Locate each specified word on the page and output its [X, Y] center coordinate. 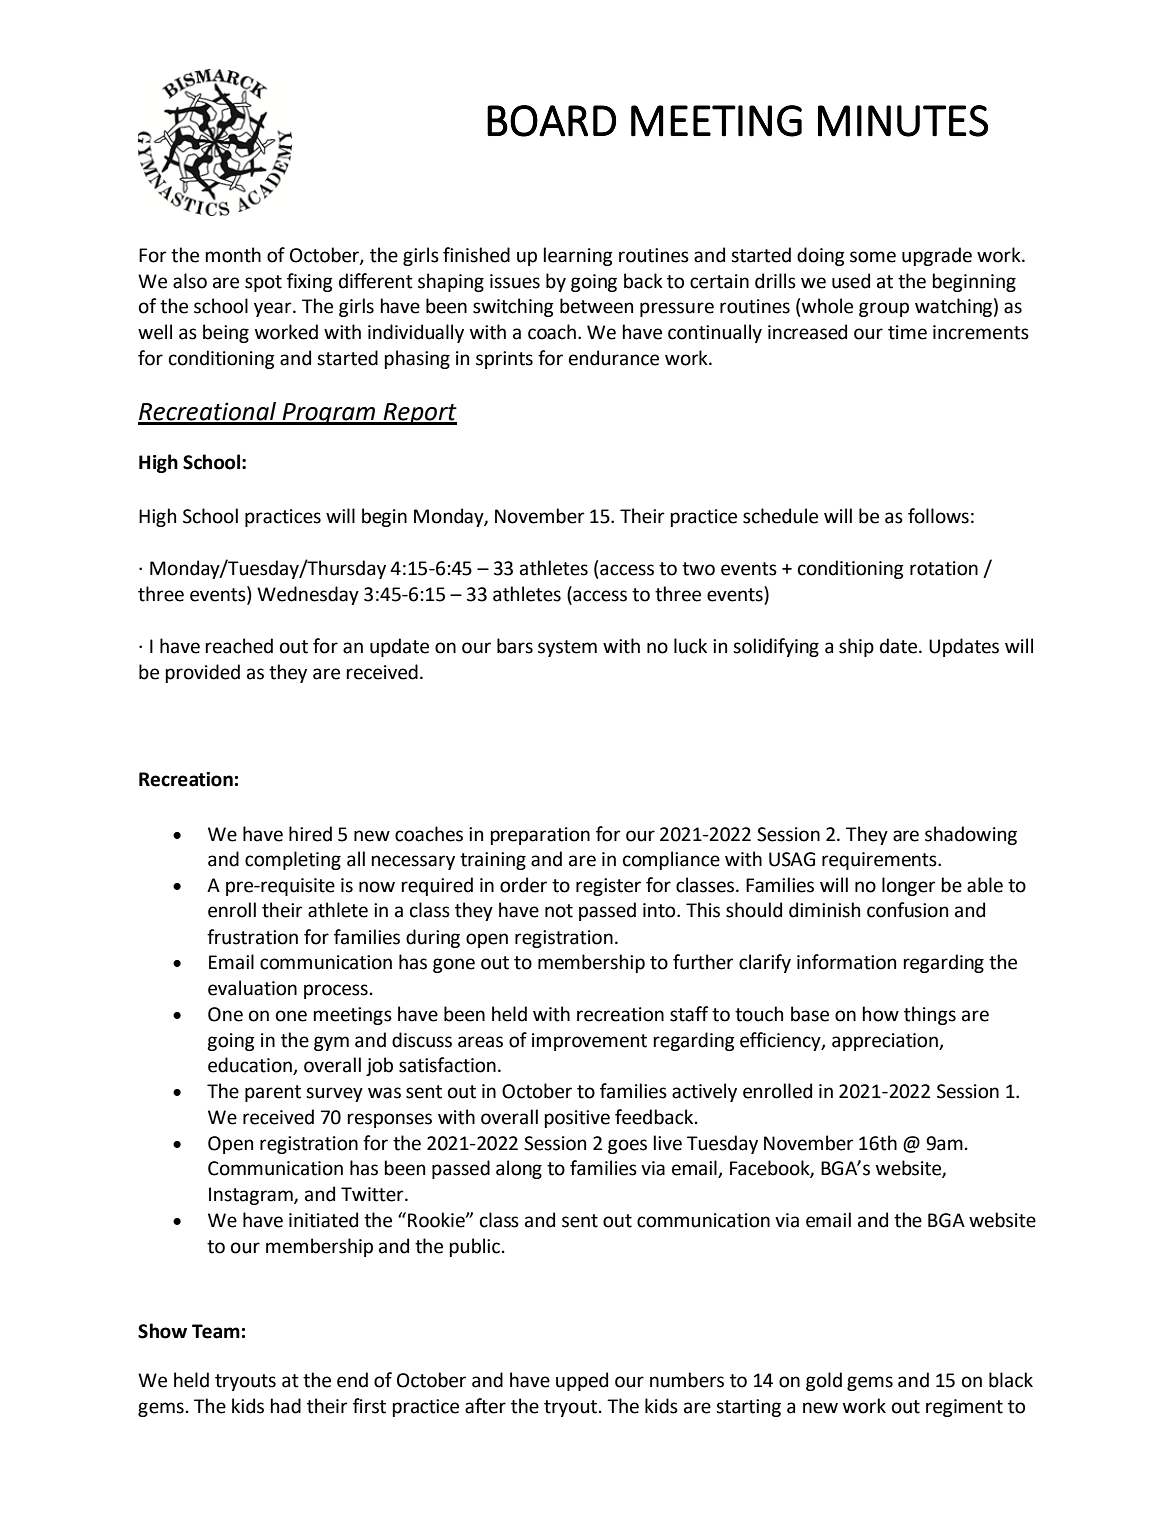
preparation [540, 836]
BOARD [551, 121]
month [233, 255]
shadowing [971, 835]
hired [310, 834]
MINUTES [903, 121]
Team [216, 1331]
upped [582, 1381]
